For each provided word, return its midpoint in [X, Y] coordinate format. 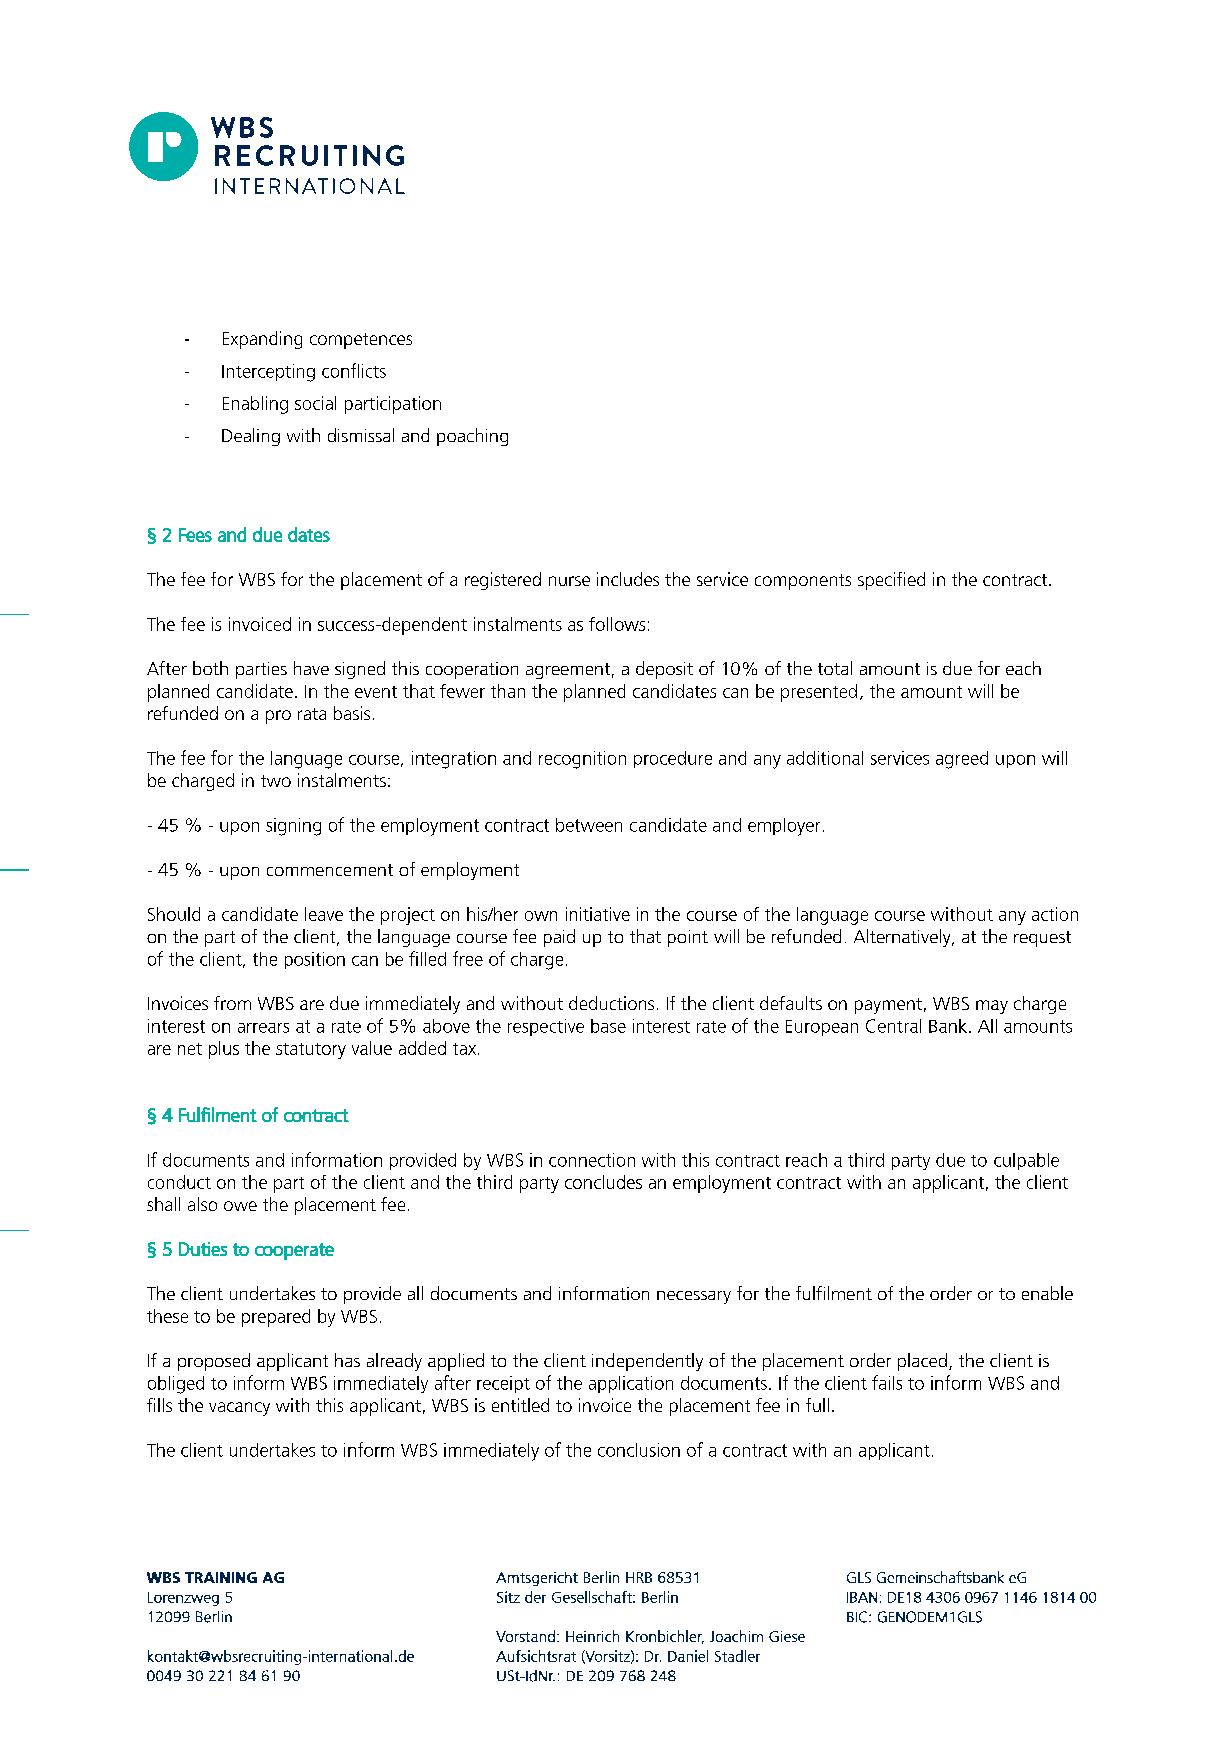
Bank [948, 1026]
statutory [311, 1051]
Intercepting [268, 373]
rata [312, 714]
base [608, 1026]
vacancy [239, 1409]
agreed [962, 760]
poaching [472, 437]
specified [891, 581]
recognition [582, 760]
